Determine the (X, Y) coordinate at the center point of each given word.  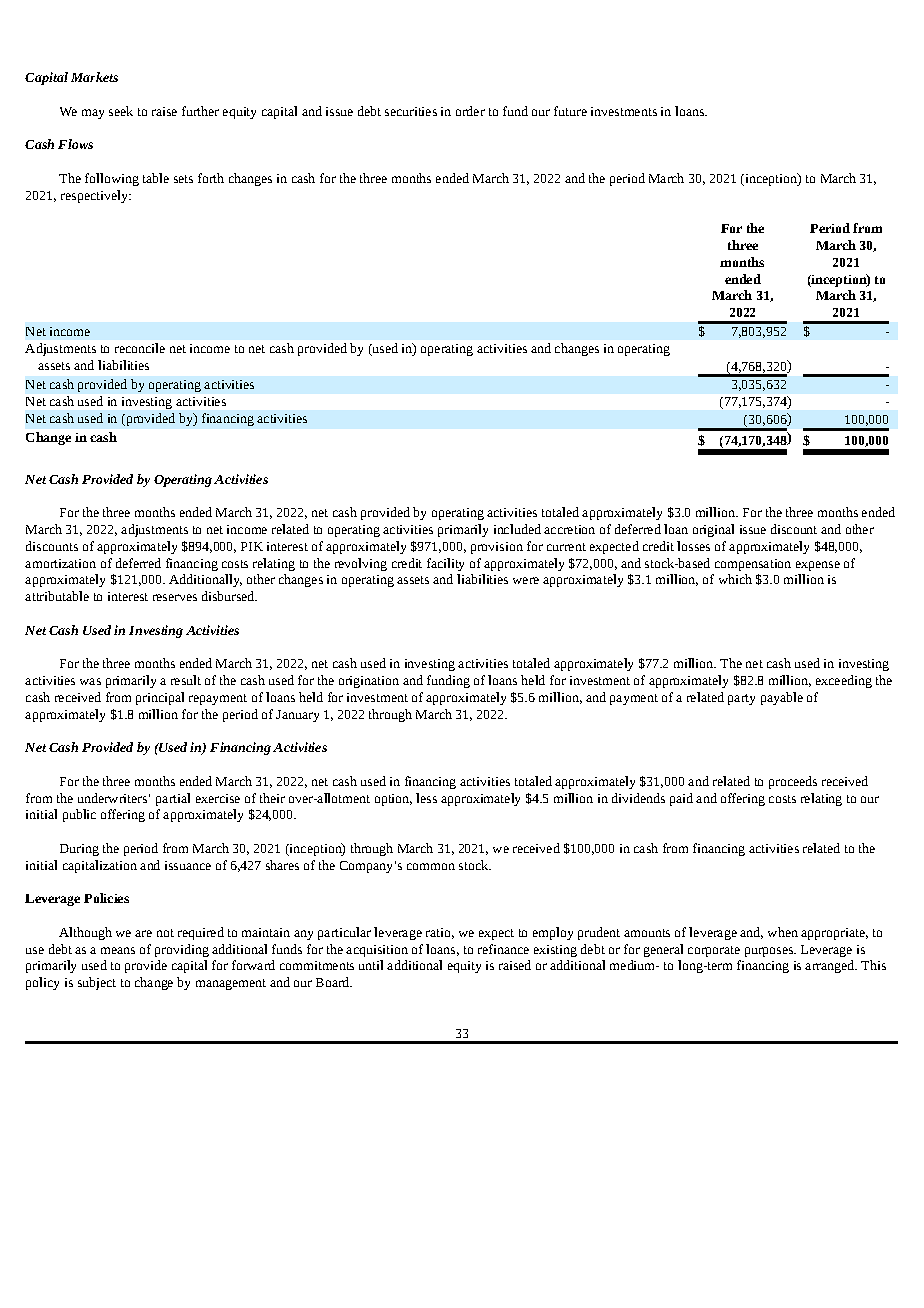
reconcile (140, 348)
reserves (175, 597)
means (118, 950)
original (713, 530)
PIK (252, 546)
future (570, 111)
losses (693, 546)
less (426, 798)
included (517, 529)
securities (411, 111)
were (526, 580)
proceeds (793, 782)
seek (121, 111)
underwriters (112, 798)
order (470, 111)
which (735, 579)
